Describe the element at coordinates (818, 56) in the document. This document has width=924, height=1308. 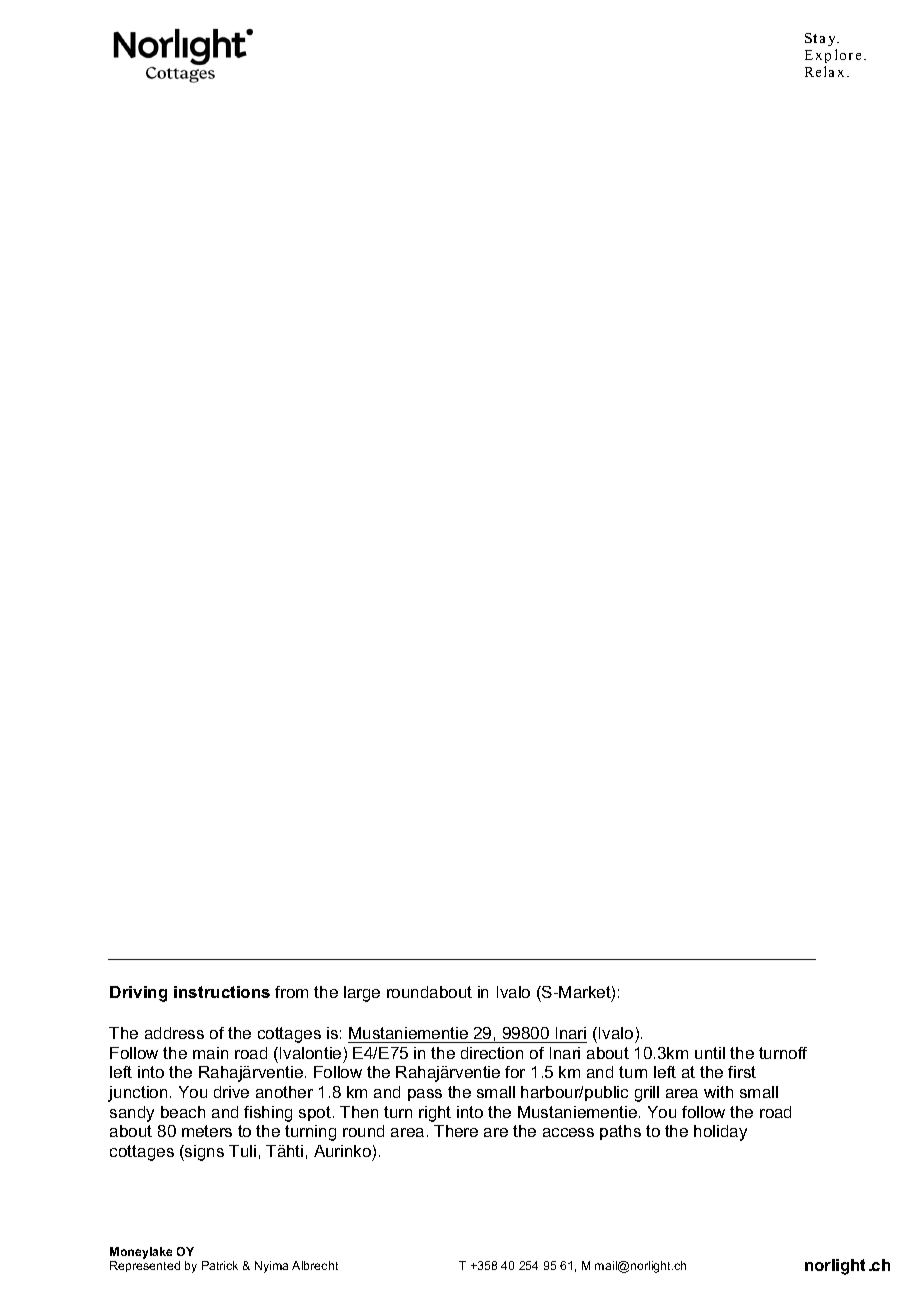
I see `Exp` at that location.
